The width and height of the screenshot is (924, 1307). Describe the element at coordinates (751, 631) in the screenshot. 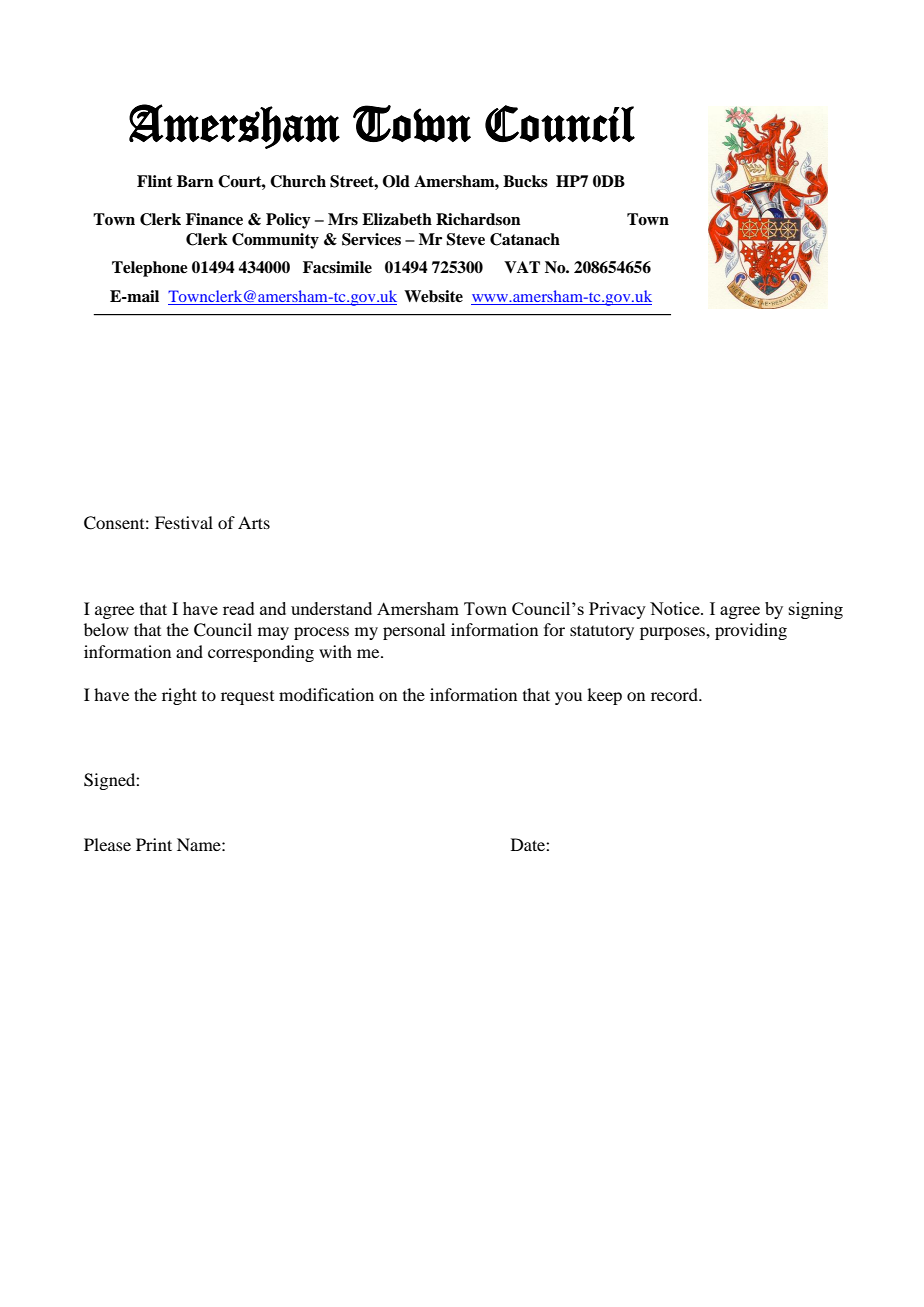

I see `providing` at that location.
